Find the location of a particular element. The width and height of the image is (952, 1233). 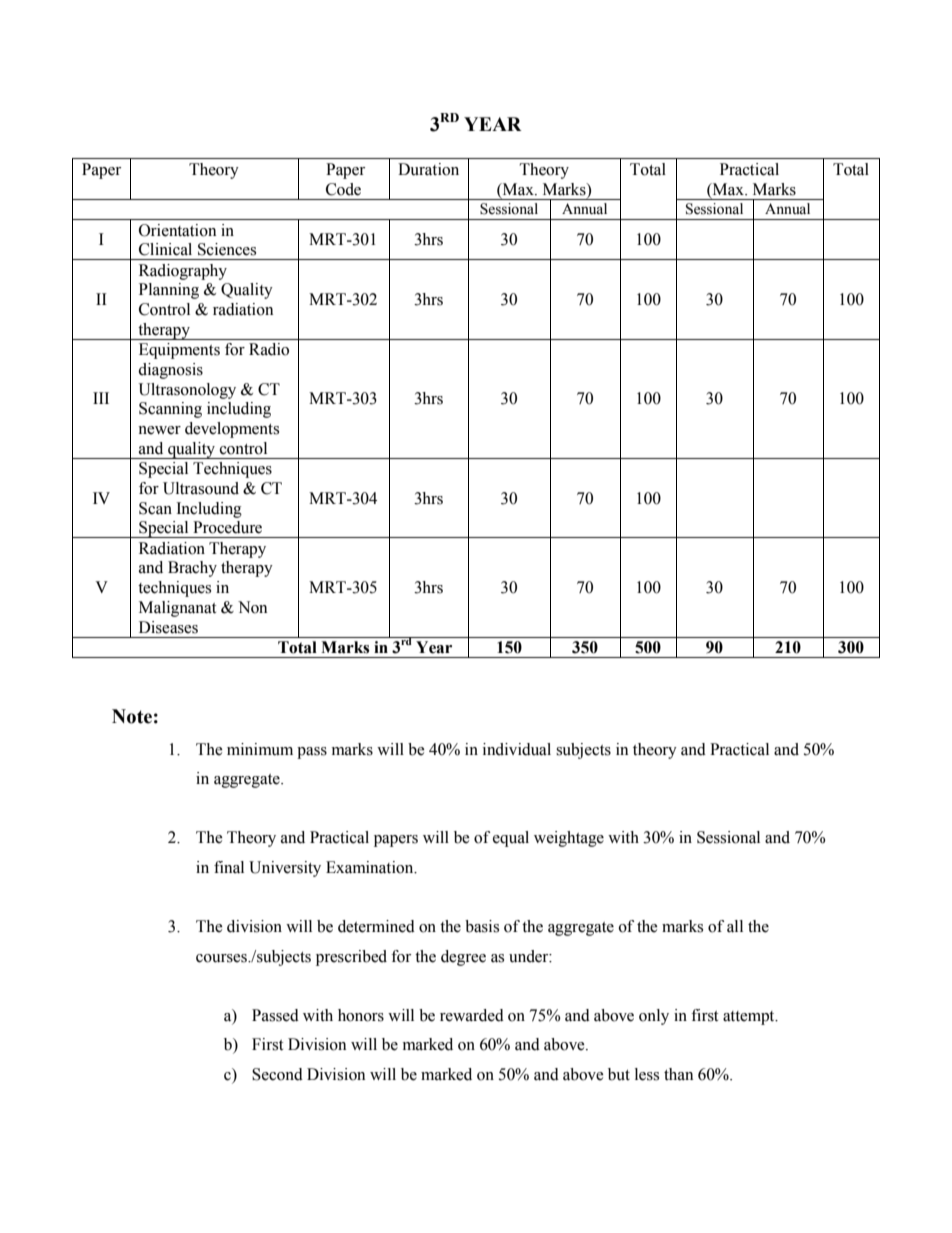

Diseases is located at coordinates (168, 627).
